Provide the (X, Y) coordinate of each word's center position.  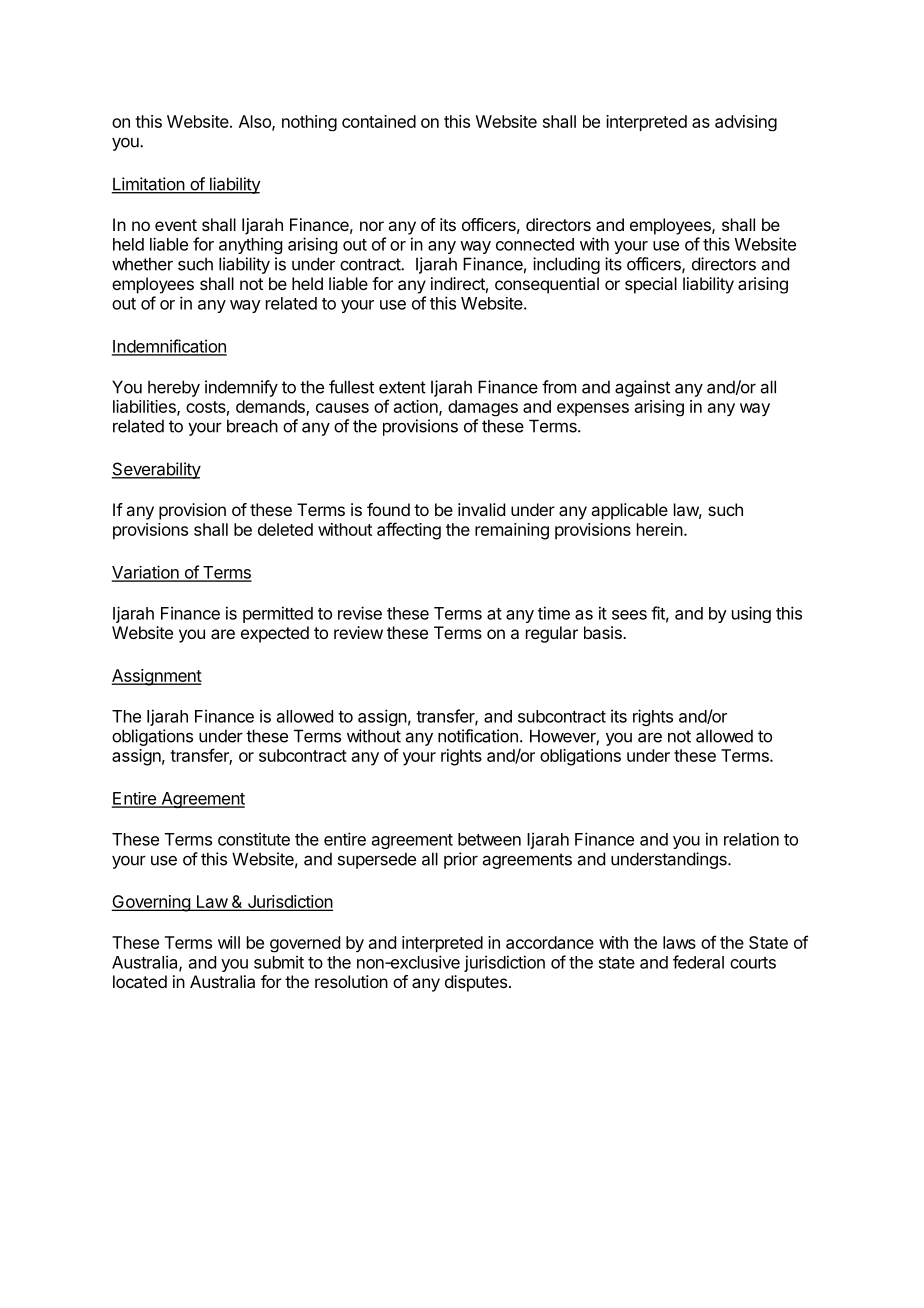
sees (629, 615)
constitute (254, 839)
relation (751, 839)
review (358, 632)
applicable (629, 511)
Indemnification (169, 347)
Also (256, 122)
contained (379, 121)
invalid (481, 509)
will (229, 942)
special (651, 285)
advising (746, 123)
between (489, 839)
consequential (547, 285)
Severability (156, 470)
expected (275, 634)
